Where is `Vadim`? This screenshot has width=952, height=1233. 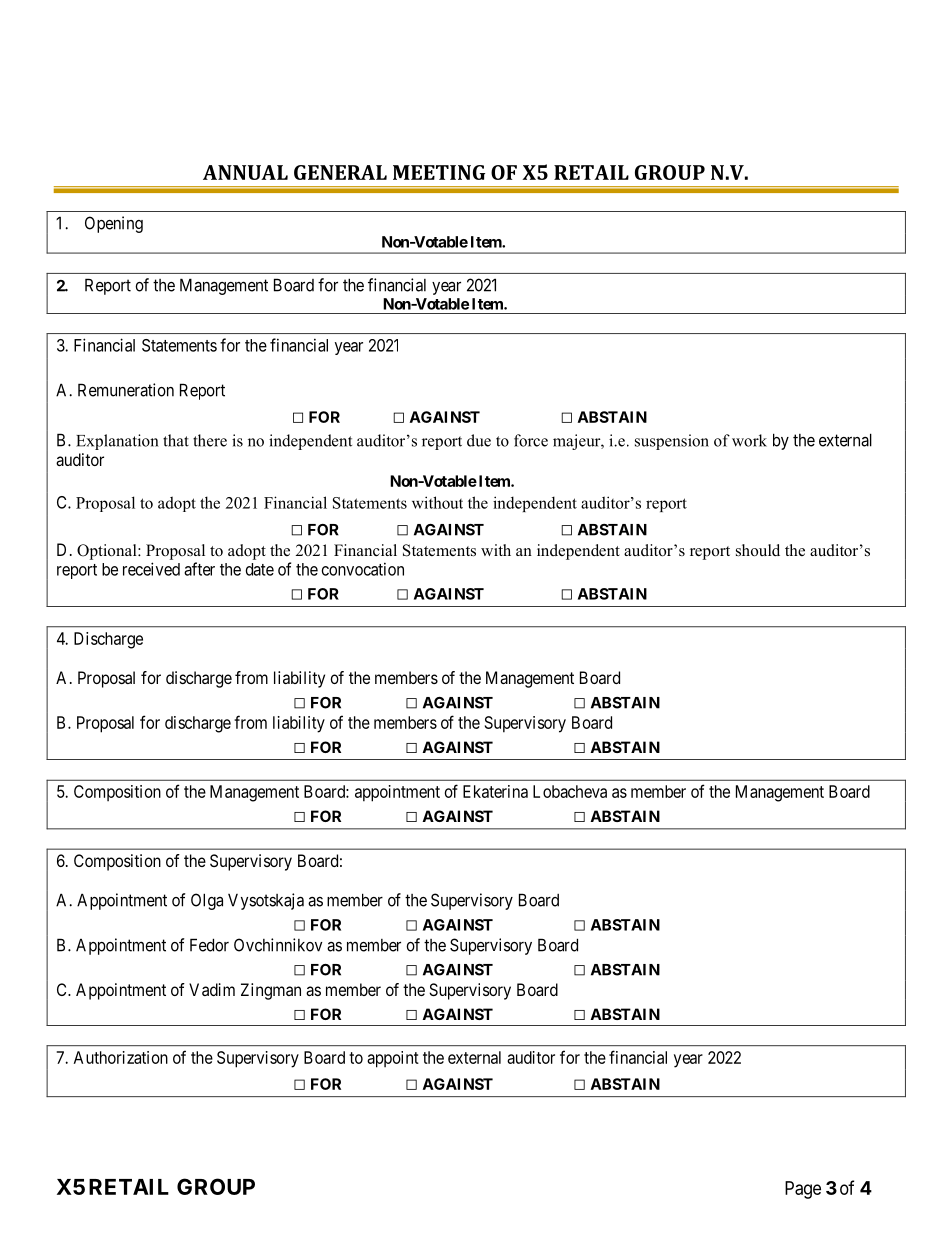
Vadim is located at coordinates (212, 989).
